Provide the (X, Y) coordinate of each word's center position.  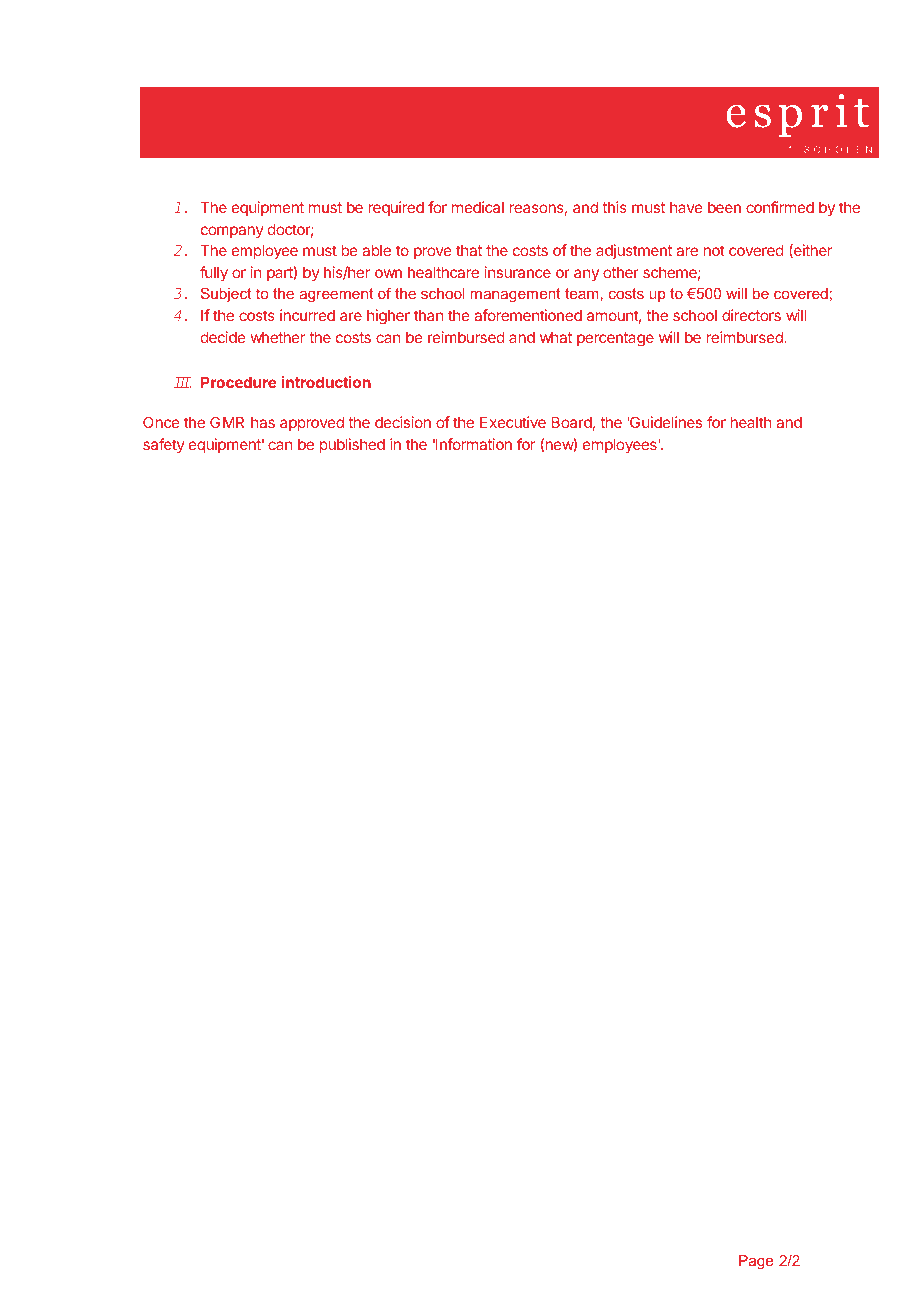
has (263, 422)
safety (164, 445)
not (714, 250)
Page (756, 1262)
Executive (513, 422)
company (232, 232)
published (352, 445)
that (469, 250)
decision (403, 422)
